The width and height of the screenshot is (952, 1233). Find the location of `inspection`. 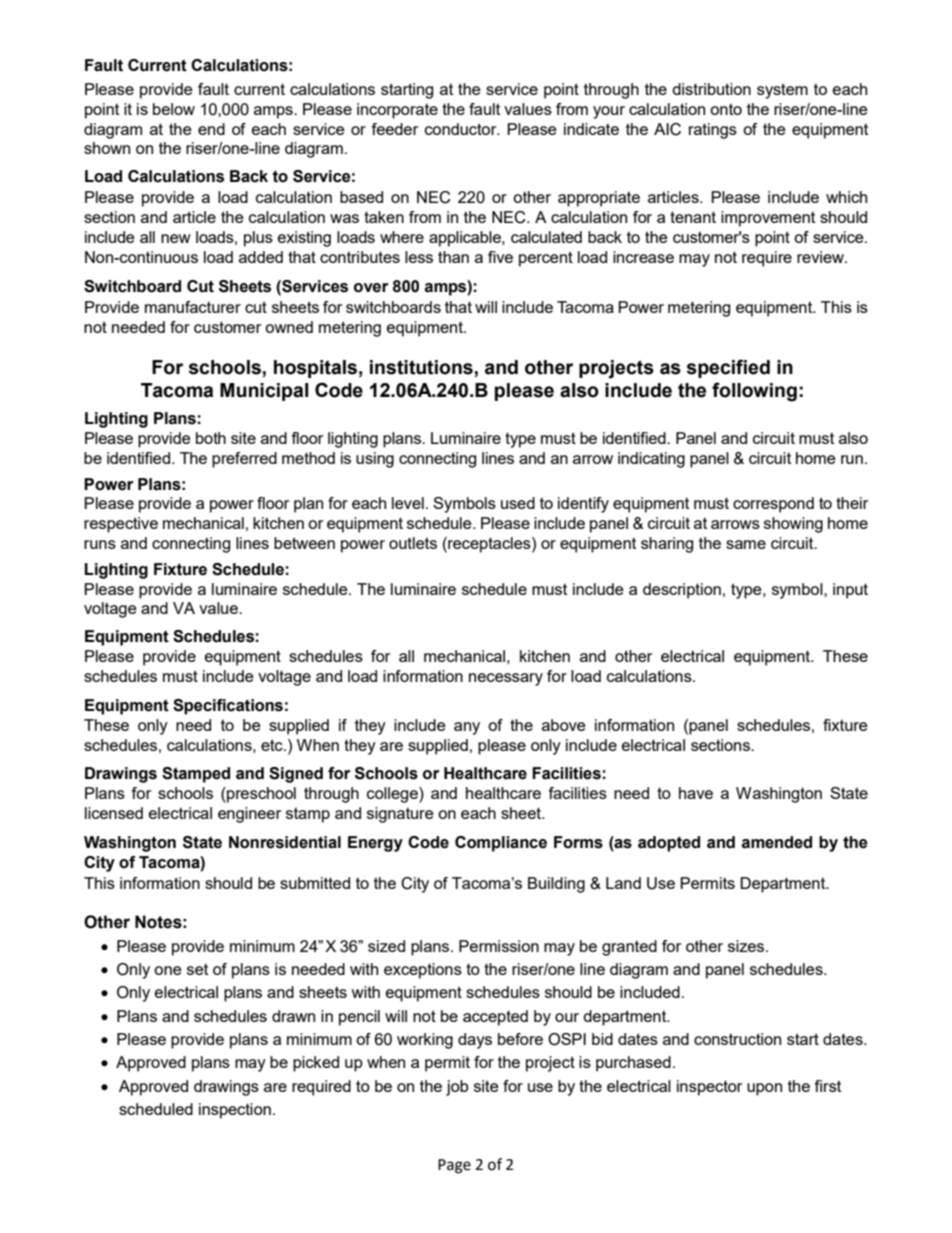

inspection is located at coordinates (235, 1111).
